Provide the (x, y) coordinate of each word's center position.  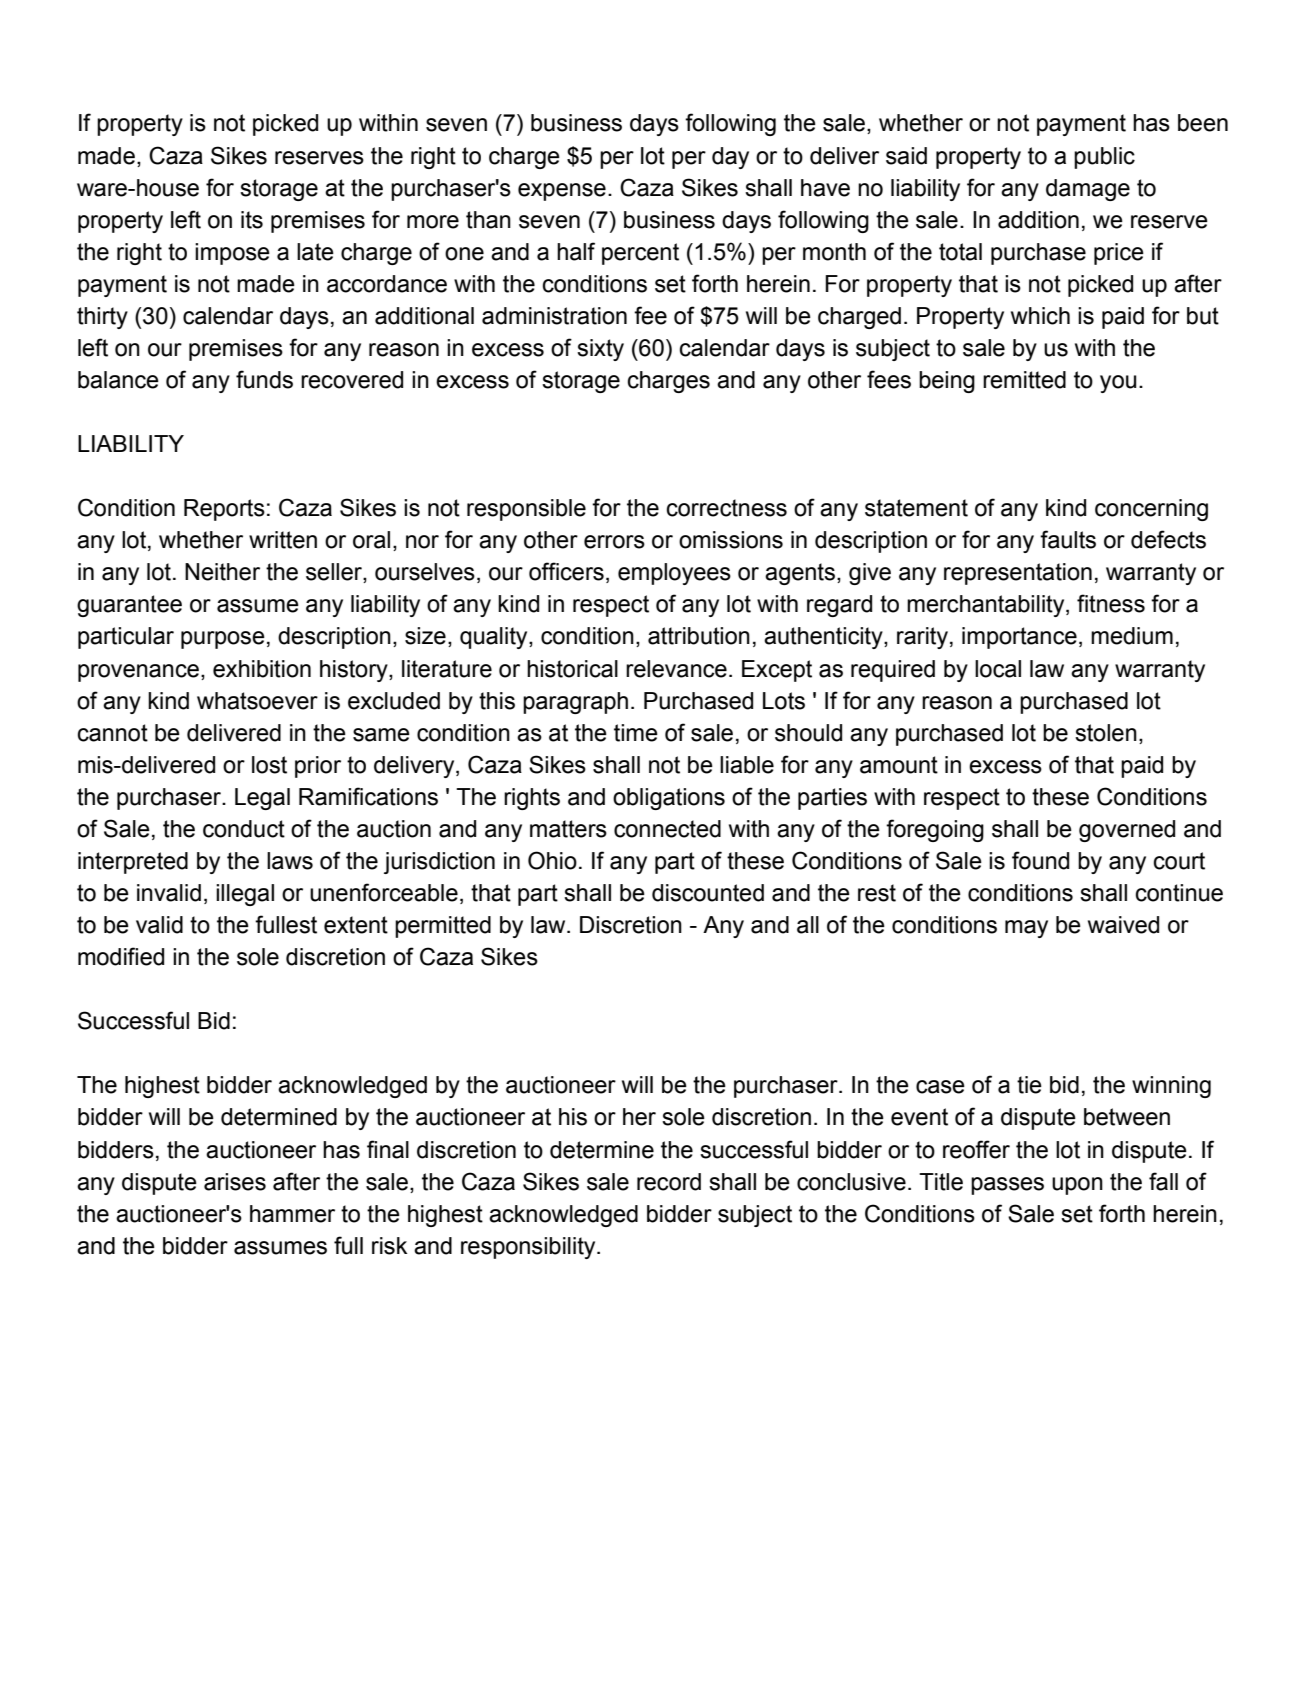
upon (1077, 1186)
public (1104, 158)
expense (562, 192)
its (252, 220)
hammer (292, 1214)
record (669, 1182)
